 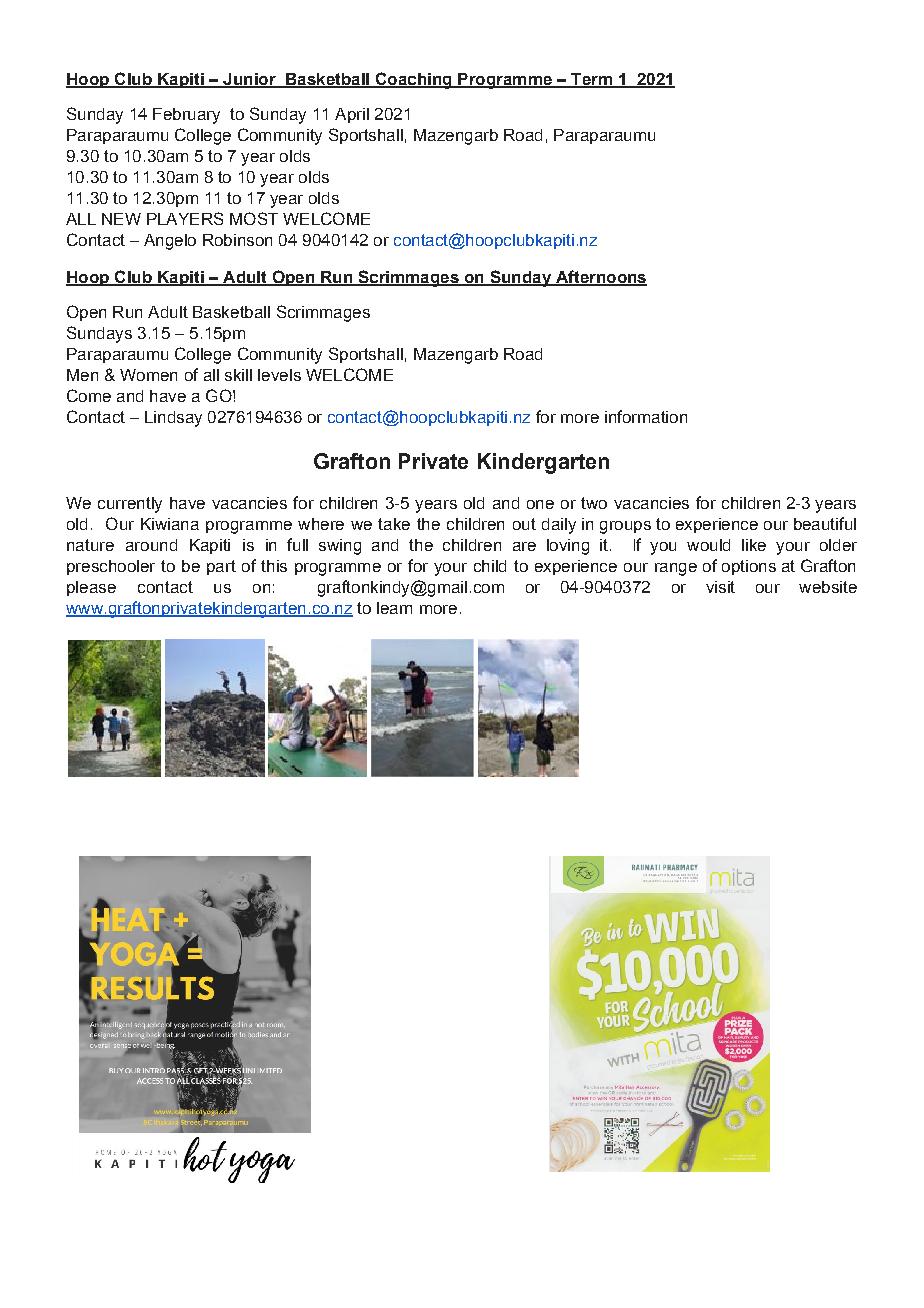 What do you see at coordinates (279, 375) in the image?
I see `levels` at bounding box center [279, 375].
